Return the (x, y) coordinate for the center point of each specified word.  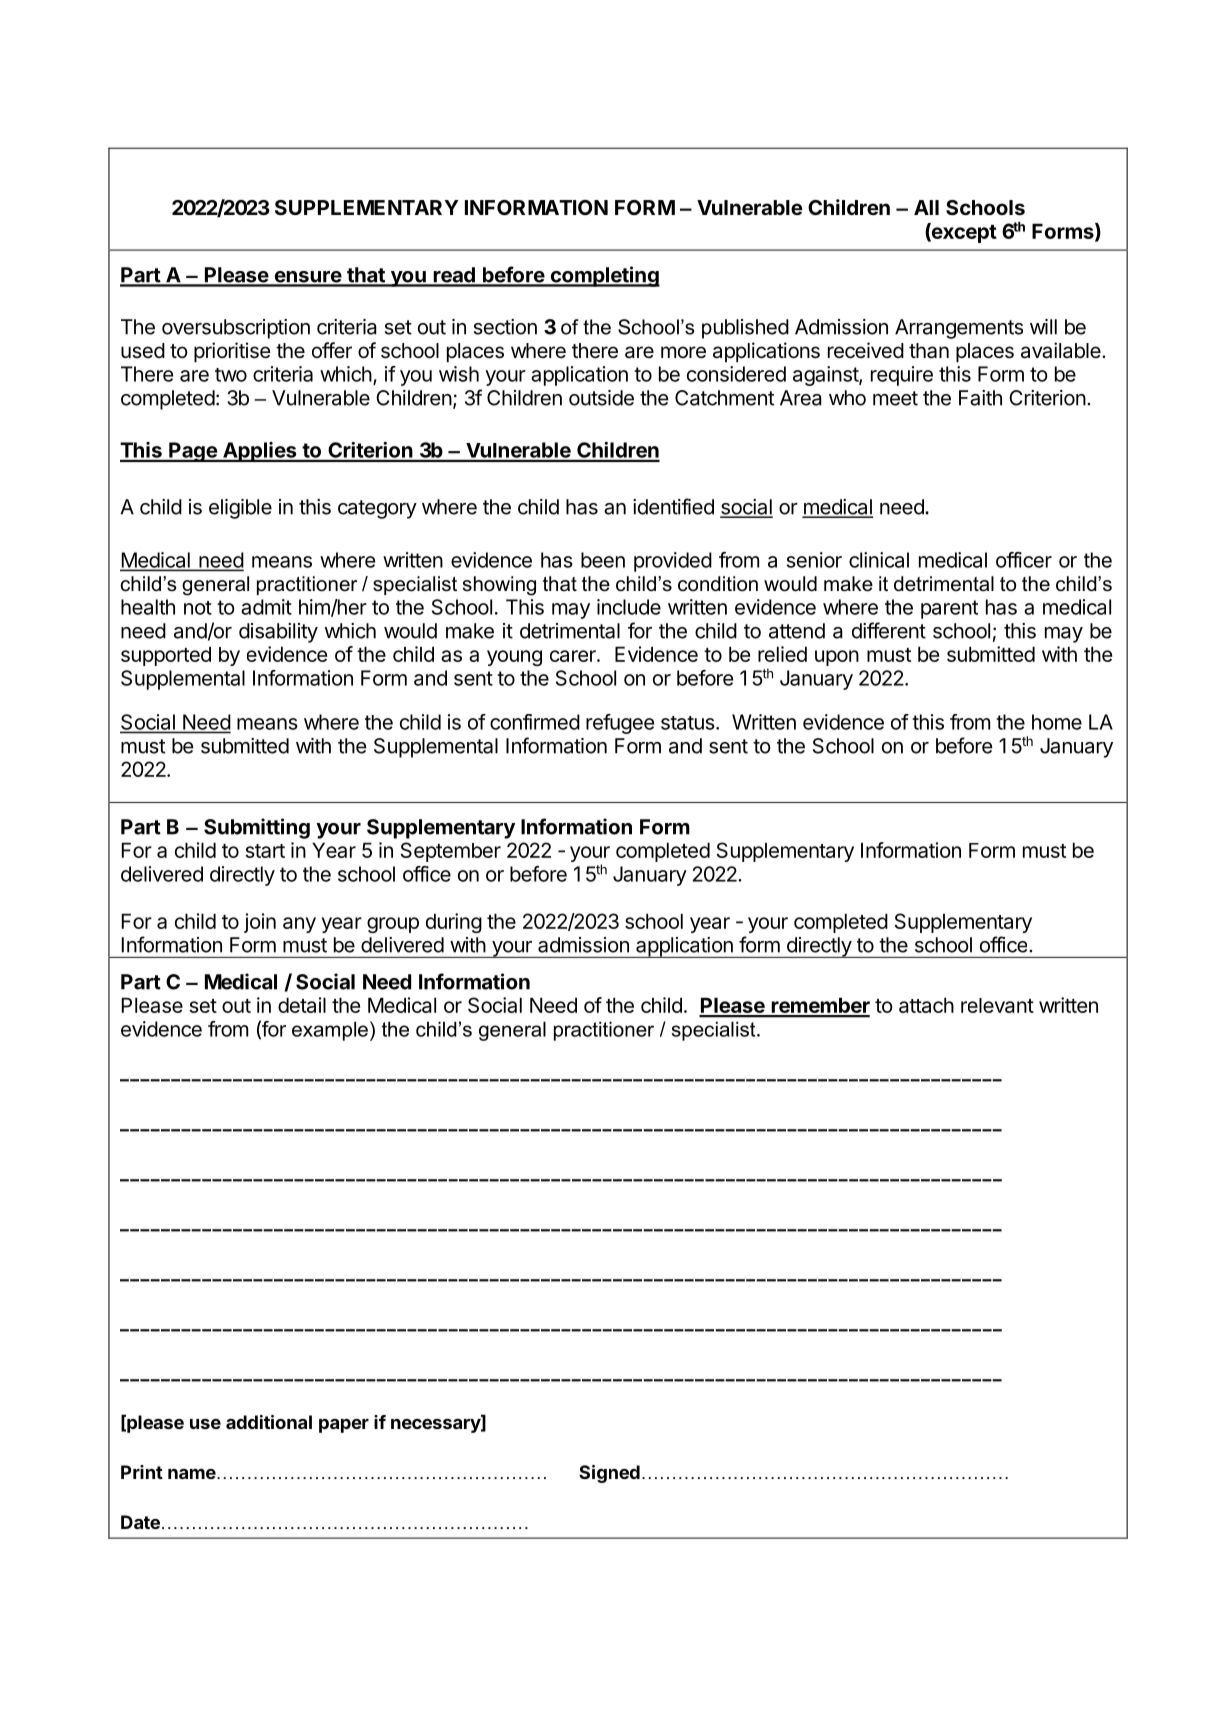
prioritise (232, 352)
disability (278, 633)
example (330, 1031)
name (192, 1473)
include (629, 607)
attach (926, 1005)
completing (604, 276)
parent (949, 609)
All (926, 207)
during (454, 923)
